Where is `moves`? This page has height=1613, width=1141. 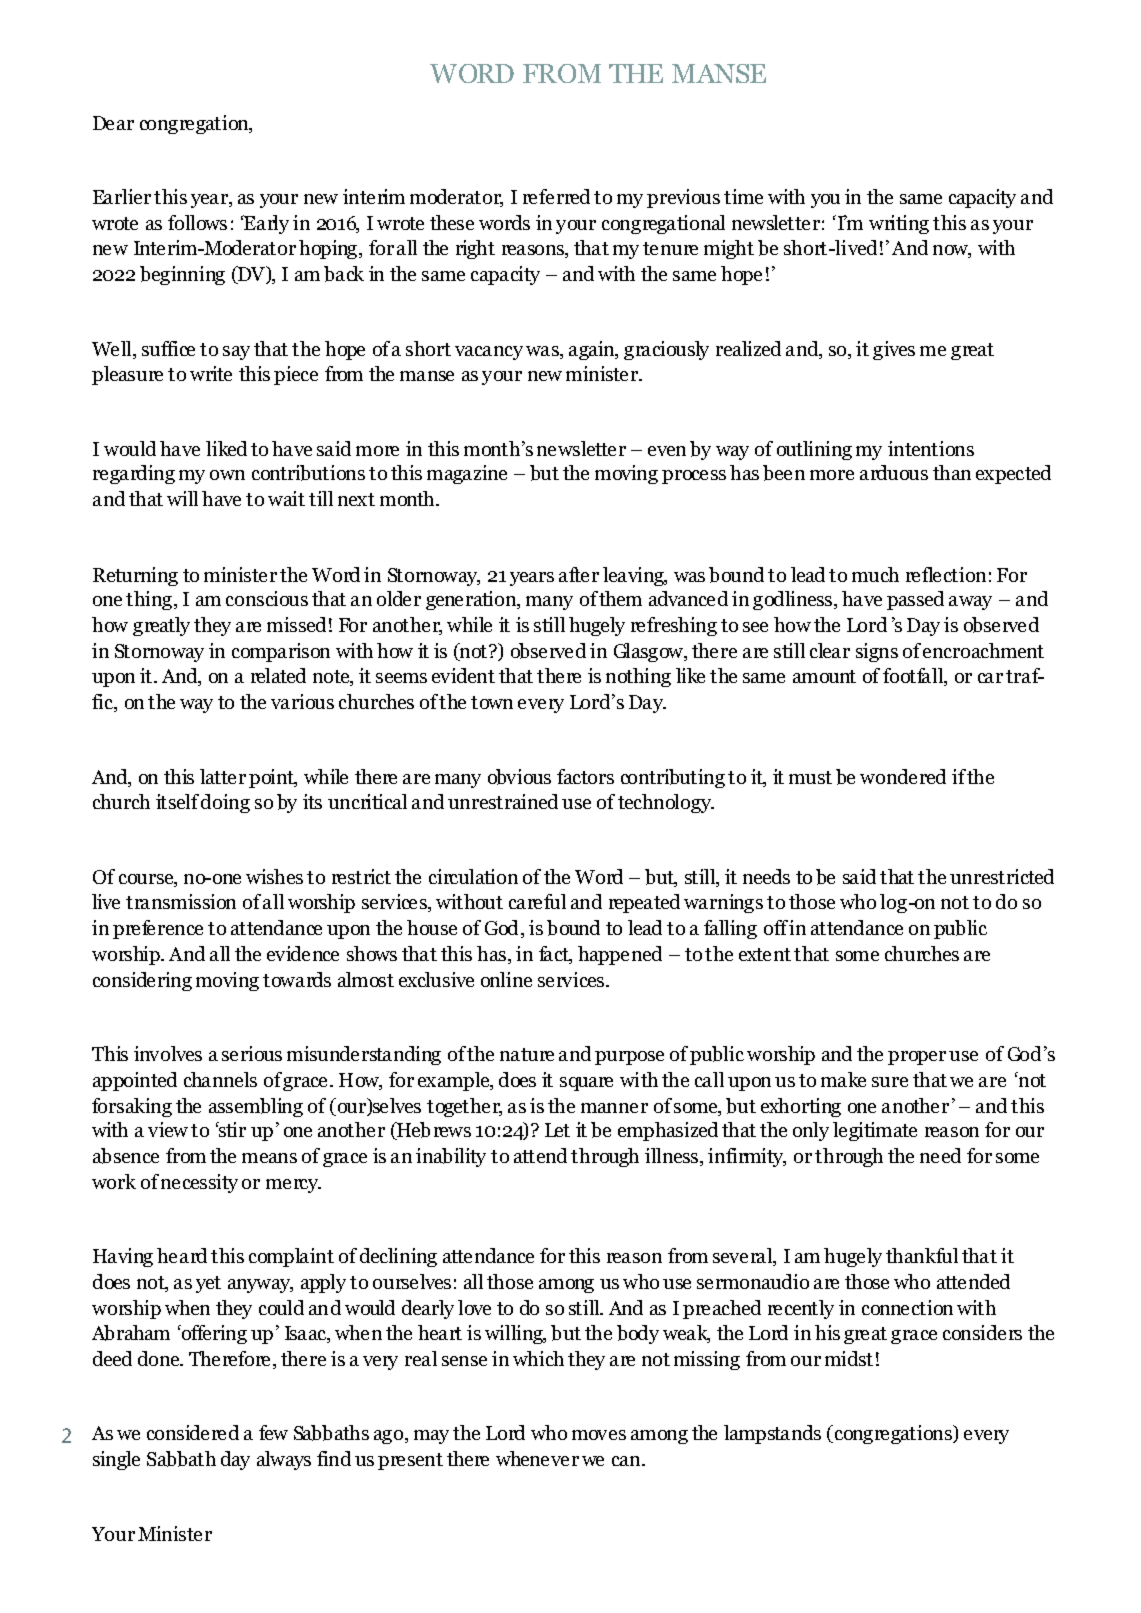
moves is located at coordinates (599, 1435).
